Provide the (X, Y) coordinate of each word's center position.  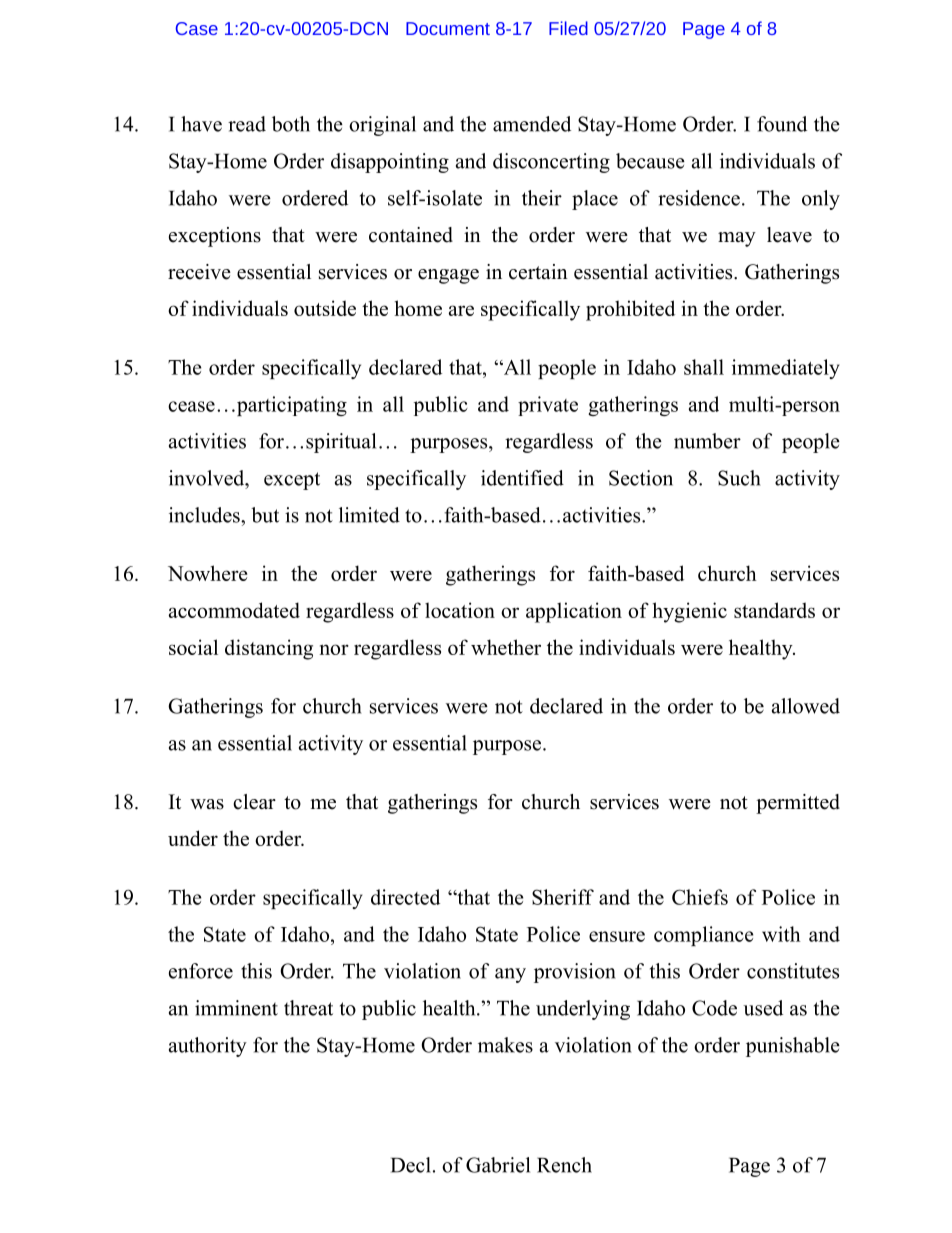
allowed (806, 706)
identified (522, 478)
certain (538, 272)
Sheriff (563, 897)
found (782, 124)
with (781, 934)
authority (208, 1047)
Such (739, 478)
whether (506, 647)
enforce (201, 971)
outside (325, 308)
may (737, 239)
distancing (269, 649)
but (265, 515)
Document (448, 28)
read (247, 124)
